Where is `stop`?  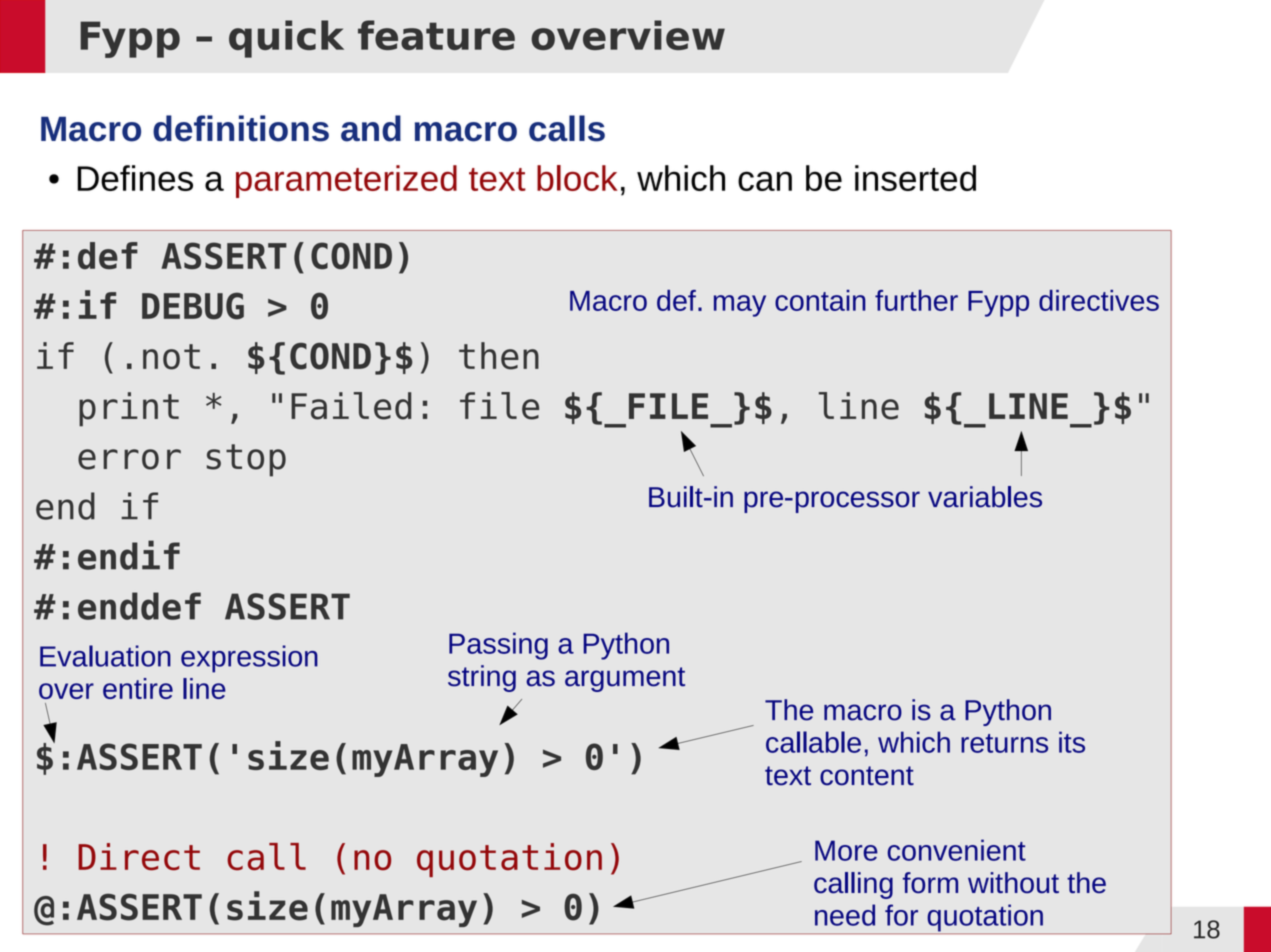 stop is located at coordinates (246, 460).
